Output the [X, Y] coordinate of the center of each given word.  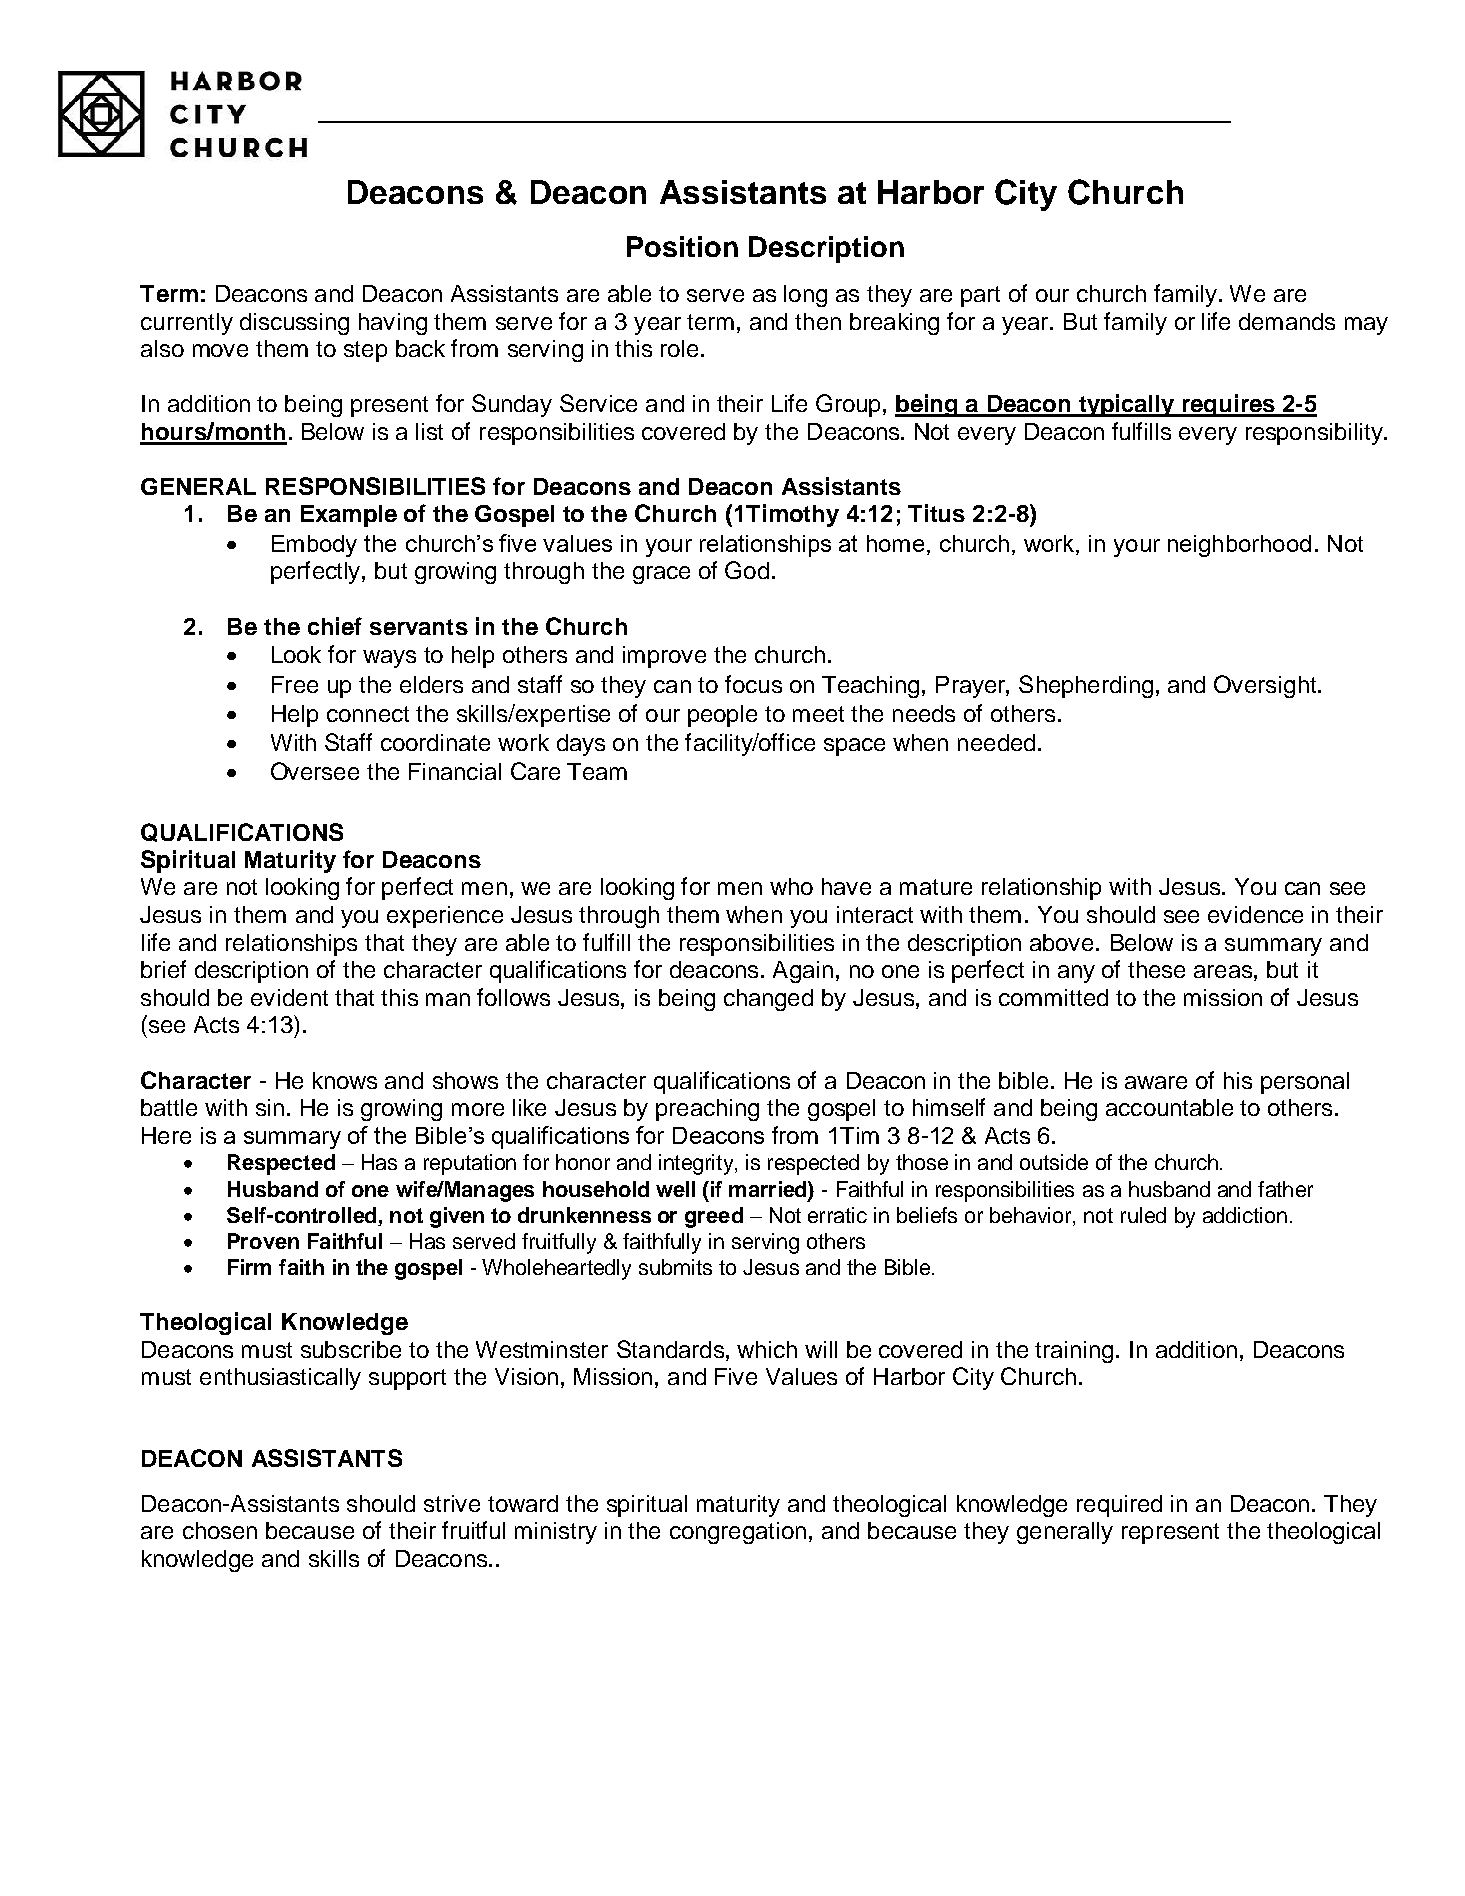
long [805, 296]
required [1119, 1506]
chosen [220, 1530]
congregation [738, 1533]
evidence [1255, 914]
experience [445, 917]
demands [1287, 321]
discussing [294, 324]
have [846, 886]
